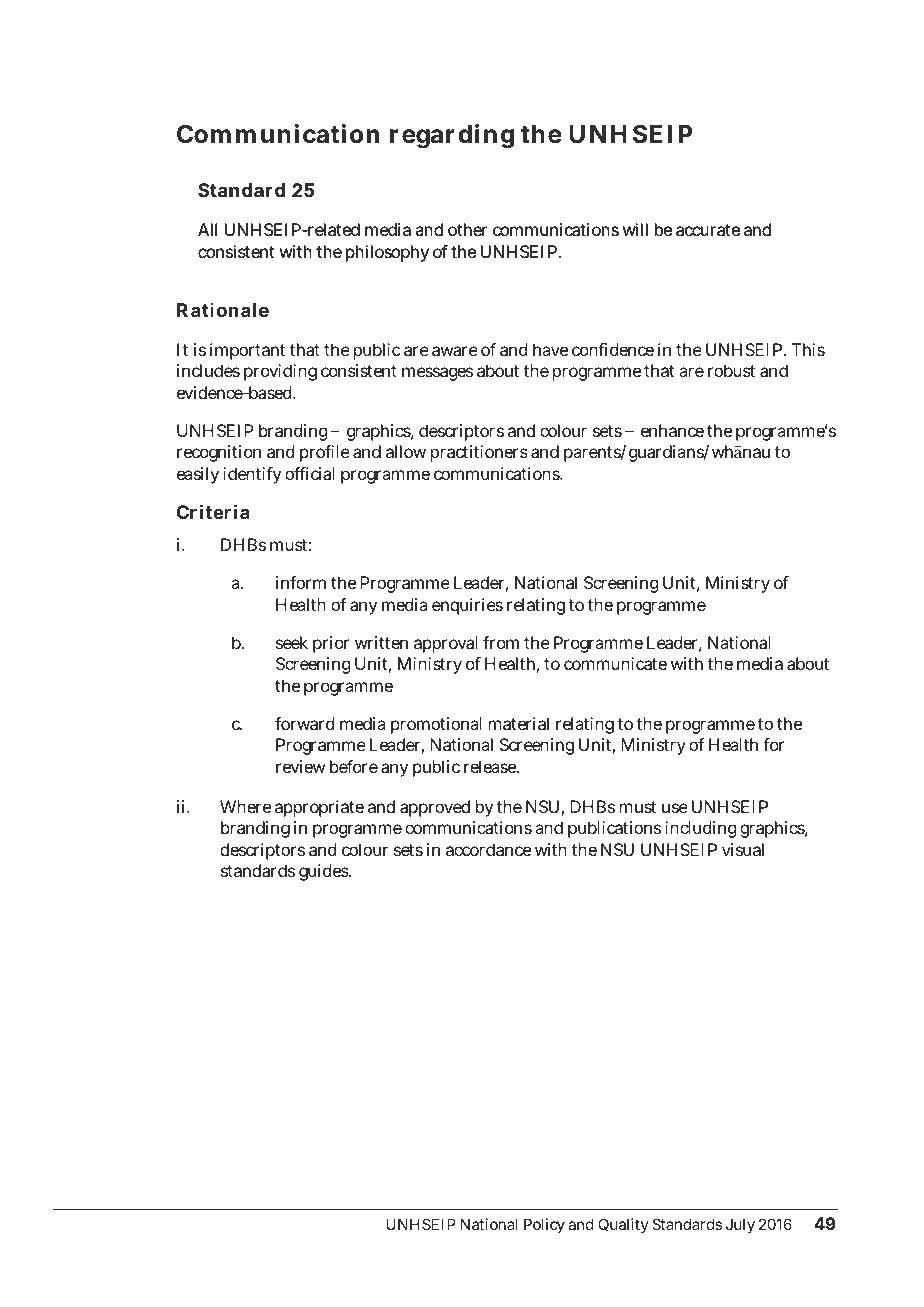 The width and height of the document is (924, 1307). Describe the element at coordinates (708, 230) in the document. I see `accurate` at that location.
